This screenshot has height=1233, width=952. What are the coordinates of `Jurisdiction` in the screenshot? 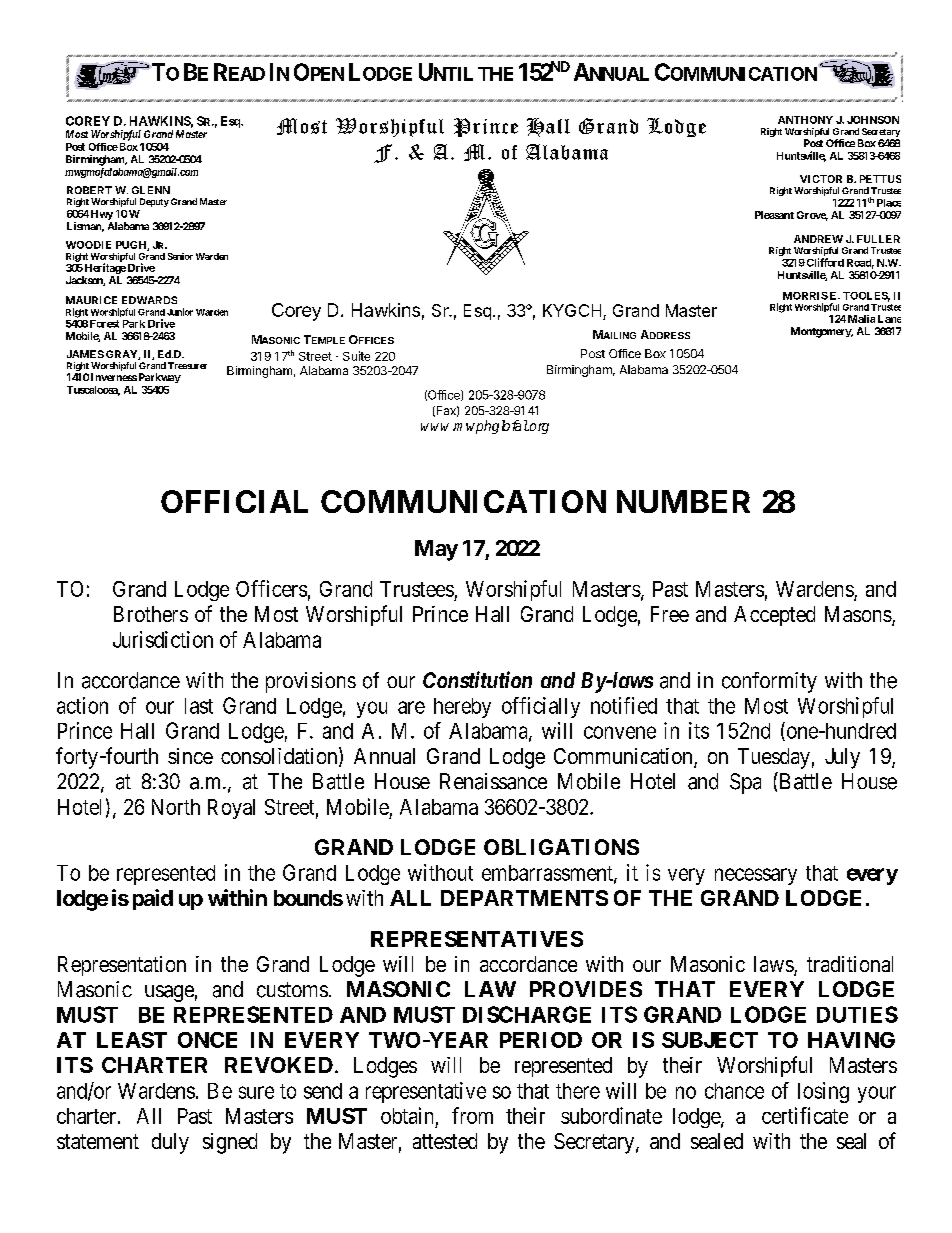 It's located at (163, 639).
